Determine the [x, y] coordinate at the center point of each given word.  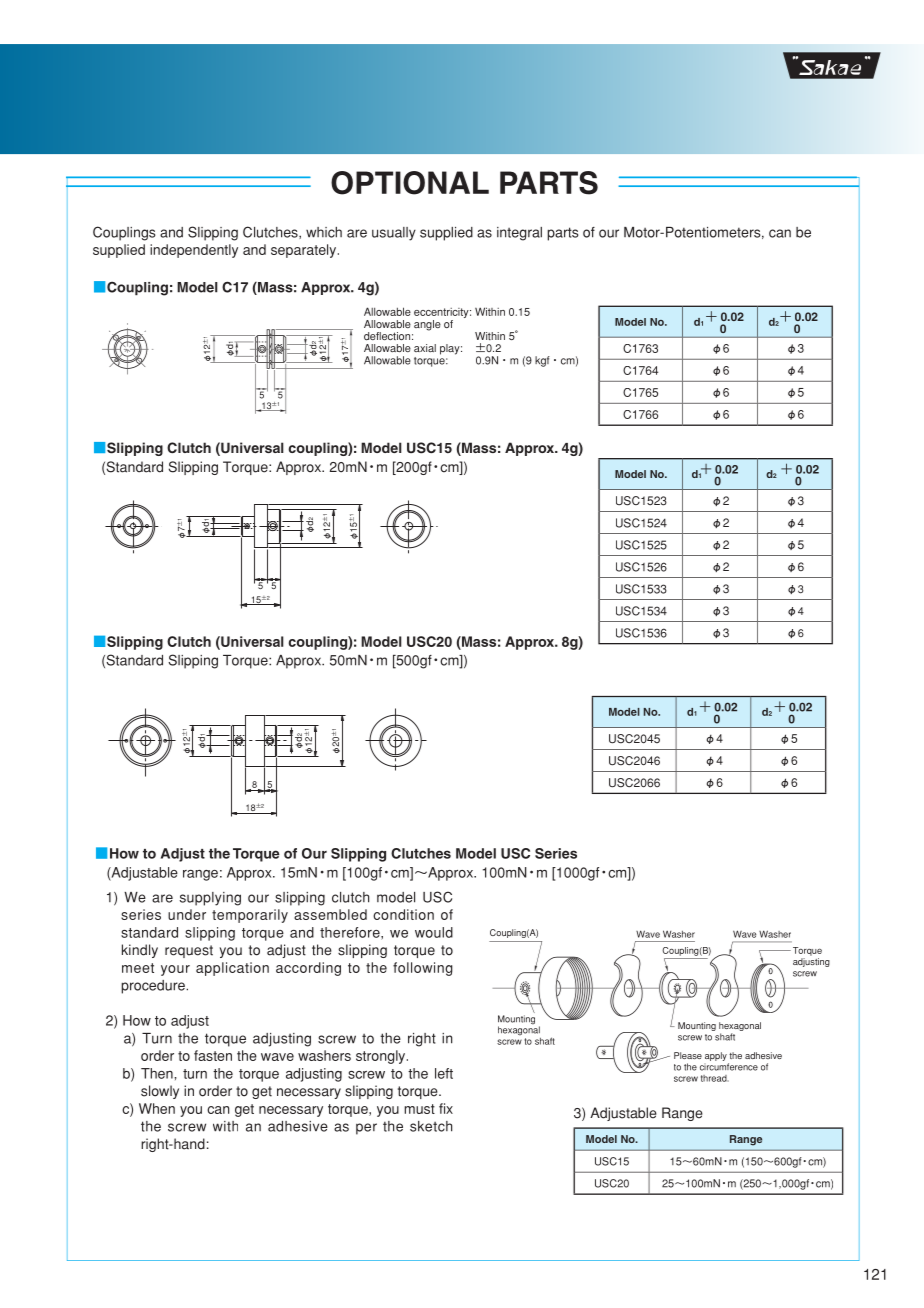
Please [688, 1055]
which [324, 232]
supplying [210, 899]
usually [394, 234]
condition [403, 914]
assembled [330, 914]
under [187, 914]
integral [519, 234]
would [434, 932]
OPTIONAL [410, 183]
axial [425, 348]
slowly [160, 1092]
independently [194, 251]
